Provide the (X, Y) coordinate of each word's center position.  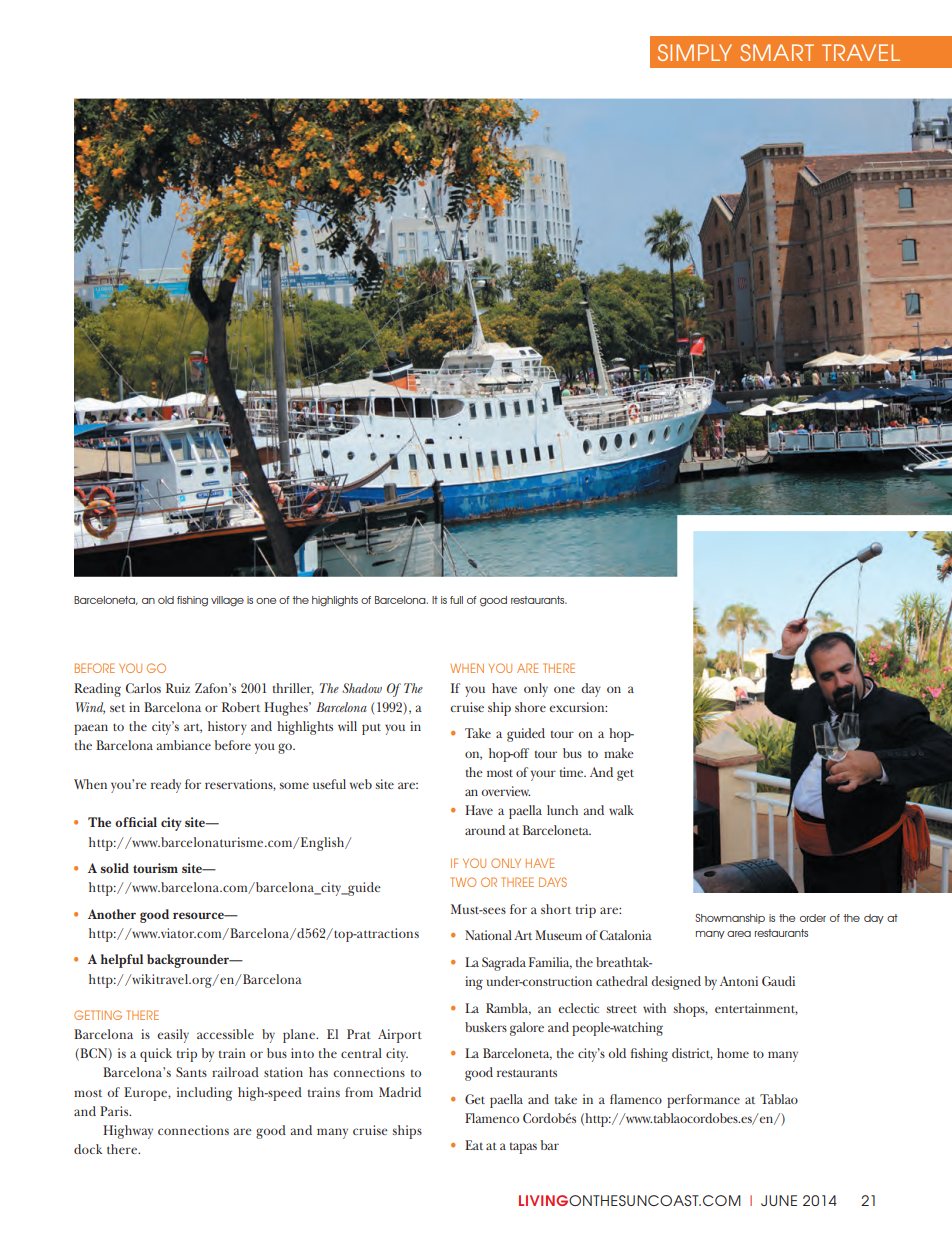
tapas (523, 1148)
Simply (695, 52)
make (619, 753)
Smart (777, 52)
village (227, 601)
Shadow (362, 688)
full (456, 600)
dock (88, 1149)
